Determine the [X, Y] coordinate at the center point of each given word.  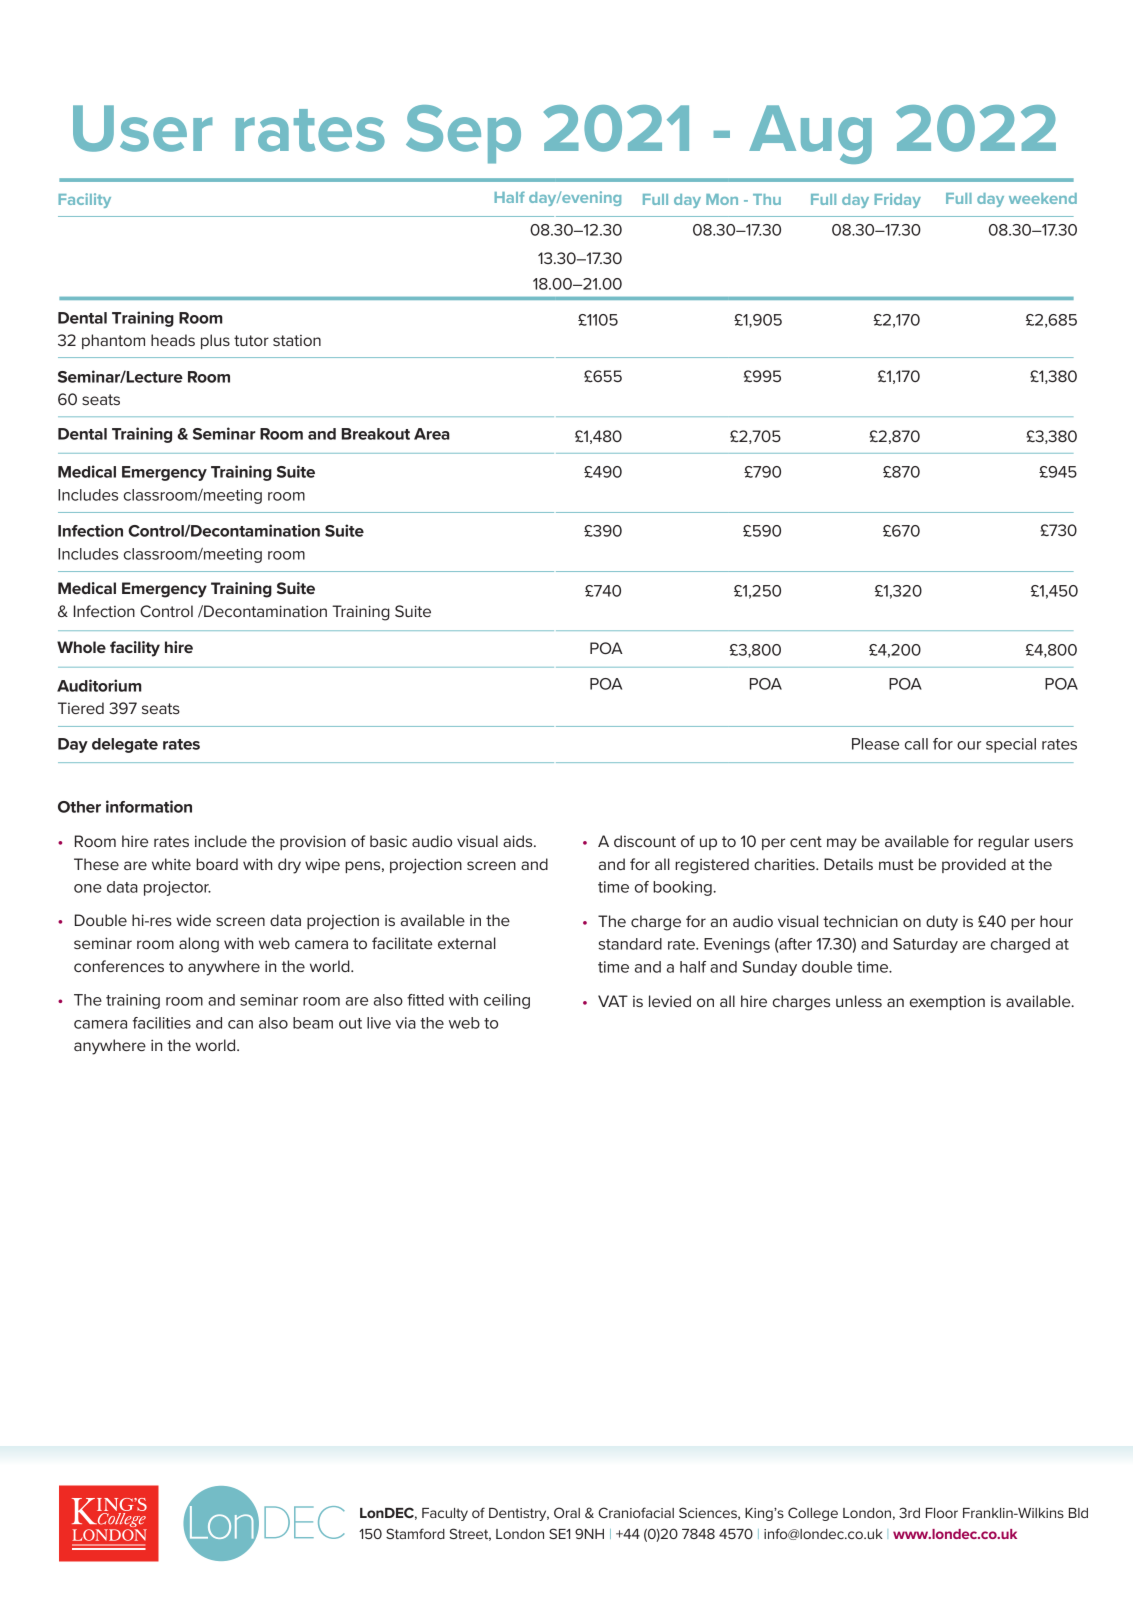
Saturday [925, 945]
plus [215, 341]
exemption [947, 1003]
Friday [898, 200]
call [916, 744]
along [199, 945]
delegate [125, 745]
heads [173, 340]
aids [519, 841]
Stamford [415, 1533]
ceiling [507, 1001]
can [240, 1024]
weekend [1043, 198]
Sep [463, 134]
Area [432, 434]
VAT [613, 1001]
